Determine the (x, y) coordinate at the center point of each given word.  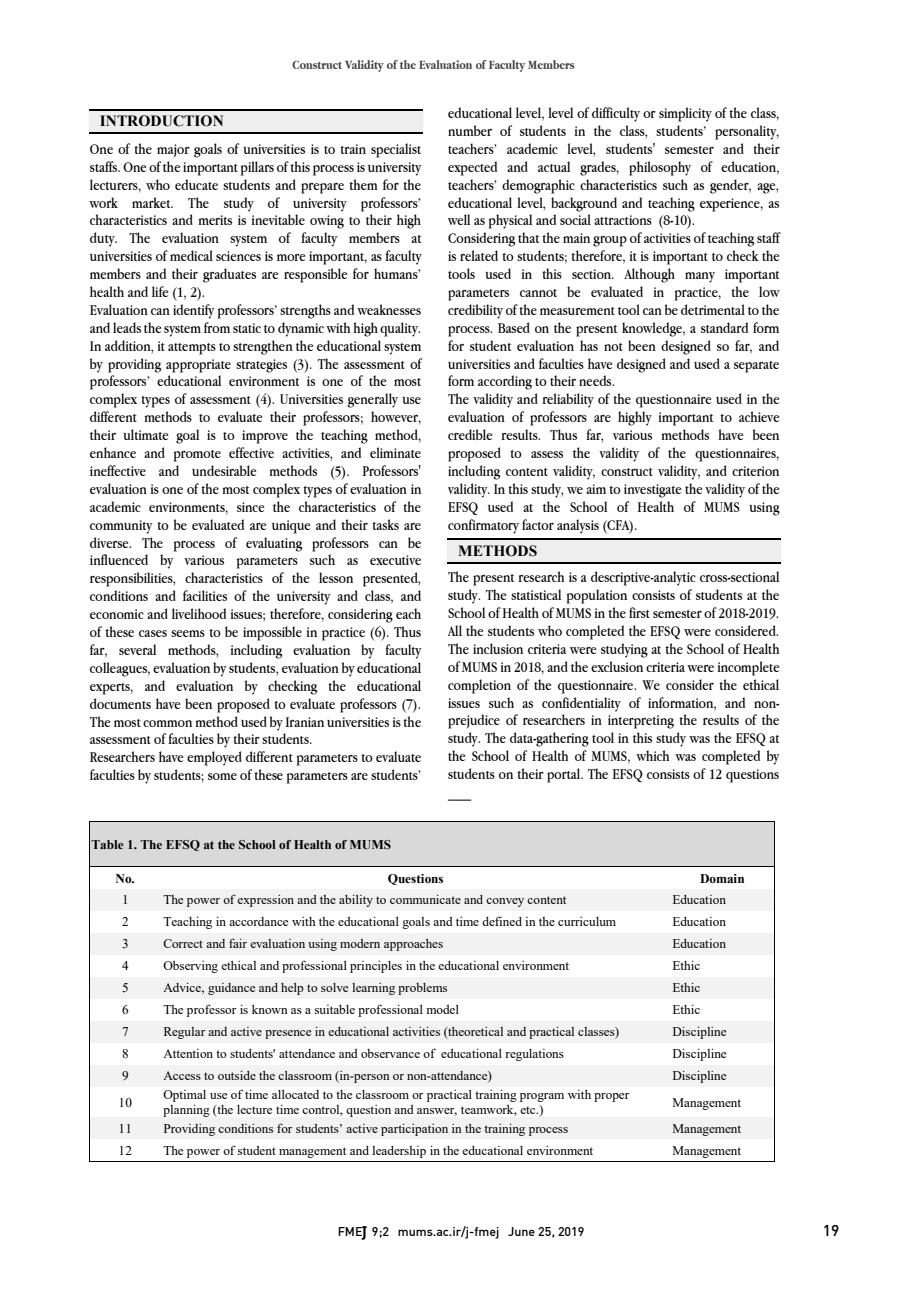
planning (186, 1111)
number (470, 130)
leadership (399, 1152)
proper (611, 1097)
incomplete (748, 668)
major (173, 150)
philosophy (660, 168)
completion (479, 686)
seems (188, 633)
